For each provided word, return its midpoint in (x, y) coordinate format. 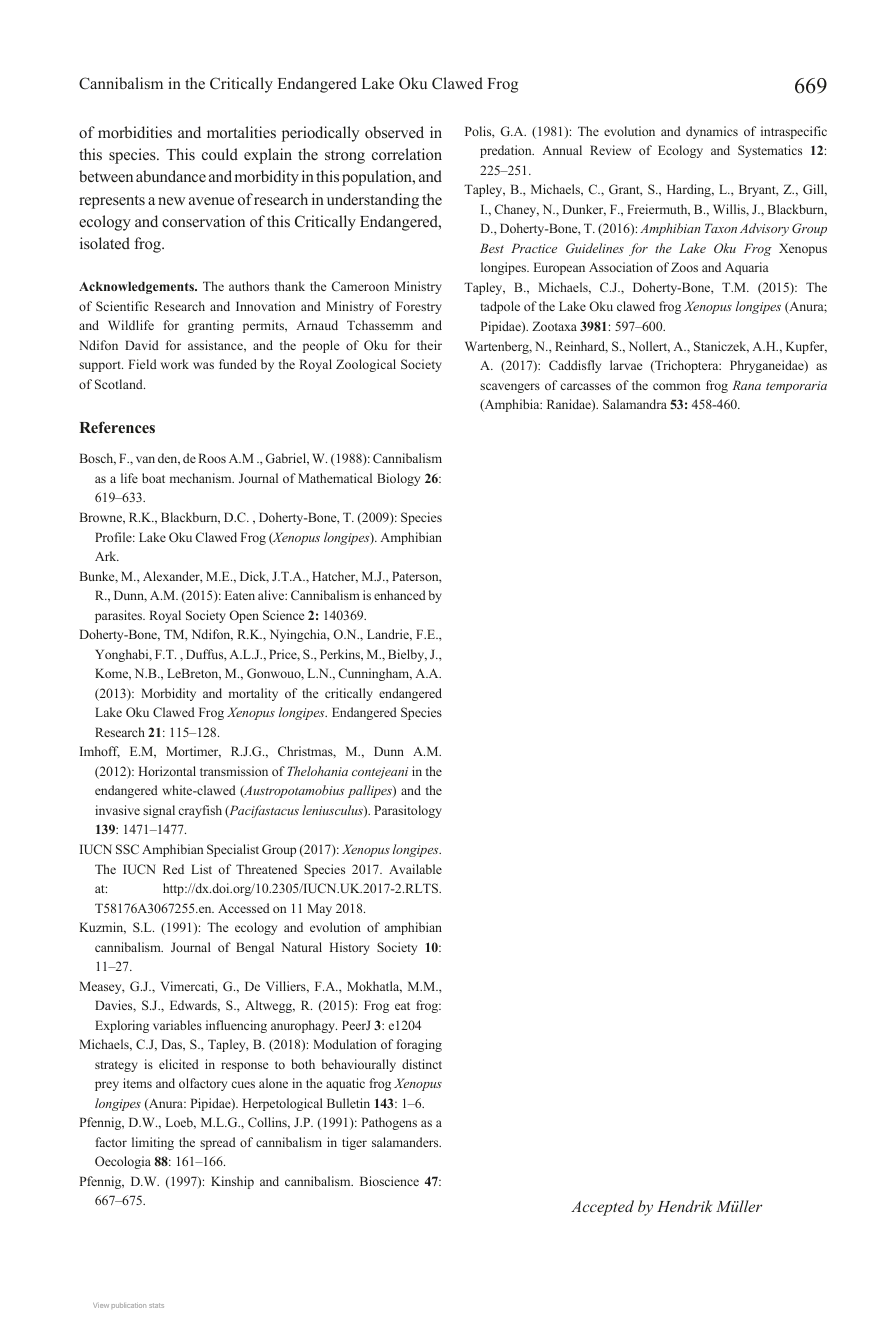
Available (415, 869)
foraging (419, 1045)
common (676, 386)
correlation (407, 154)
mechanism (202, 478)
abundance (171, 176)
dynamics (712, 132)
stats (156, 1305)
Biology (398, 479)
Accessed (244, 908)
